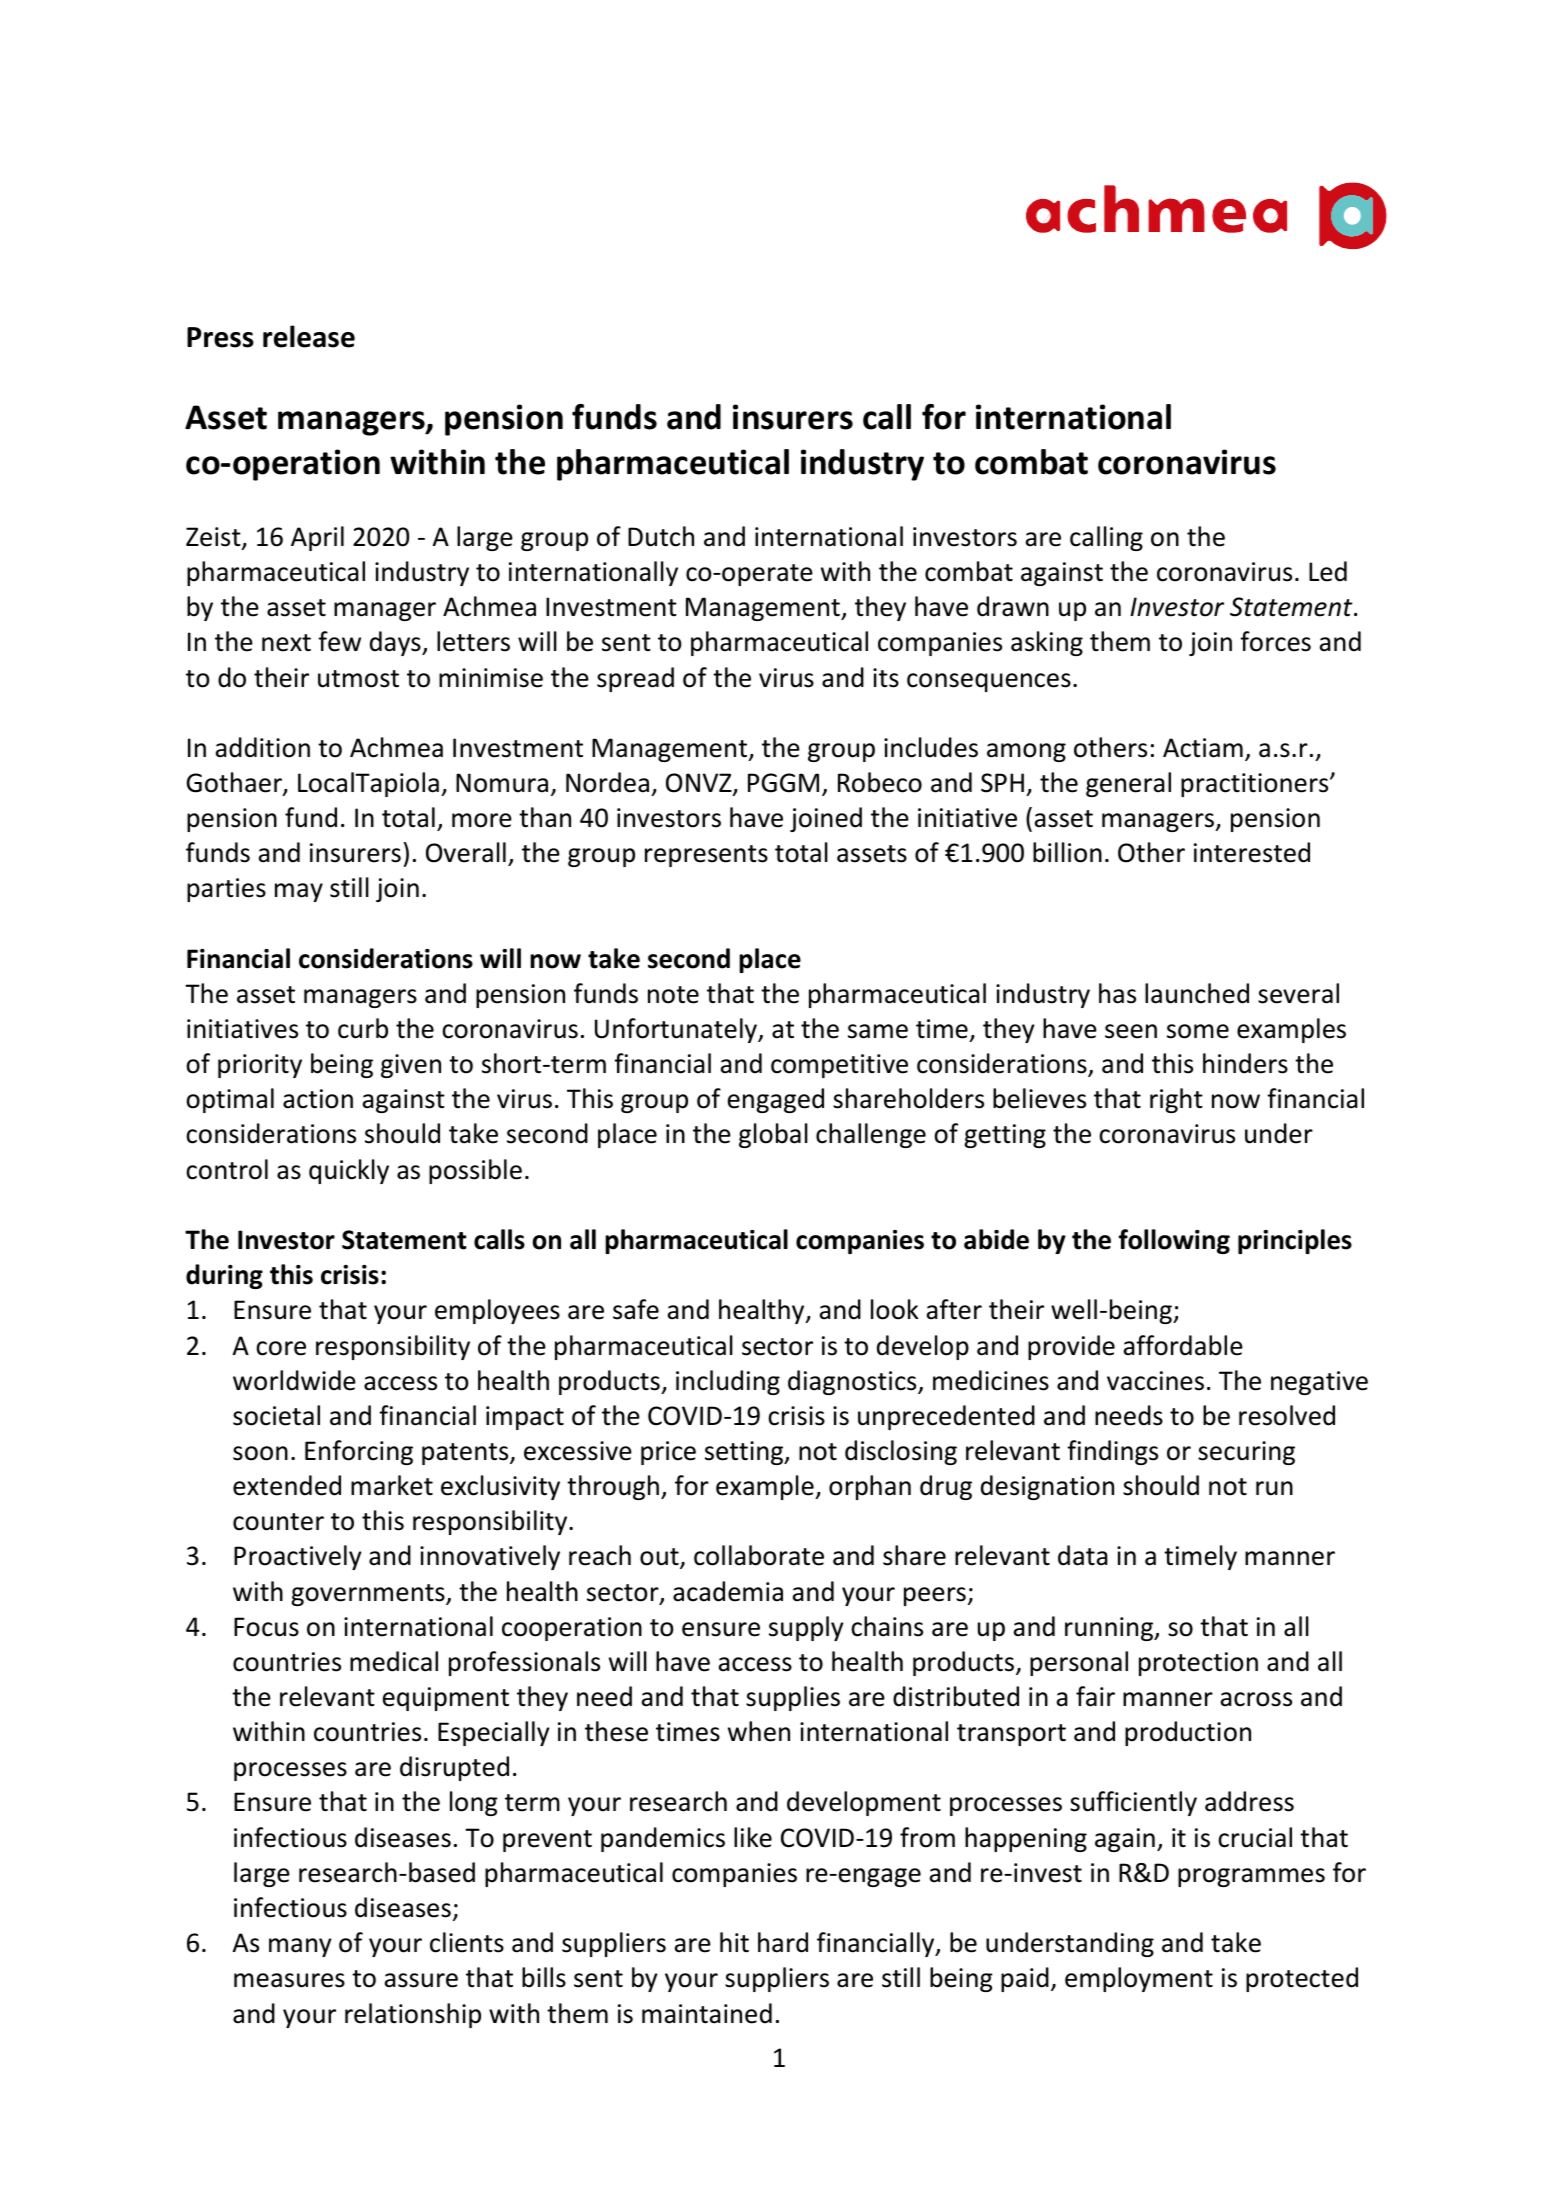  I want to click on setting, so click(745, 1453).
